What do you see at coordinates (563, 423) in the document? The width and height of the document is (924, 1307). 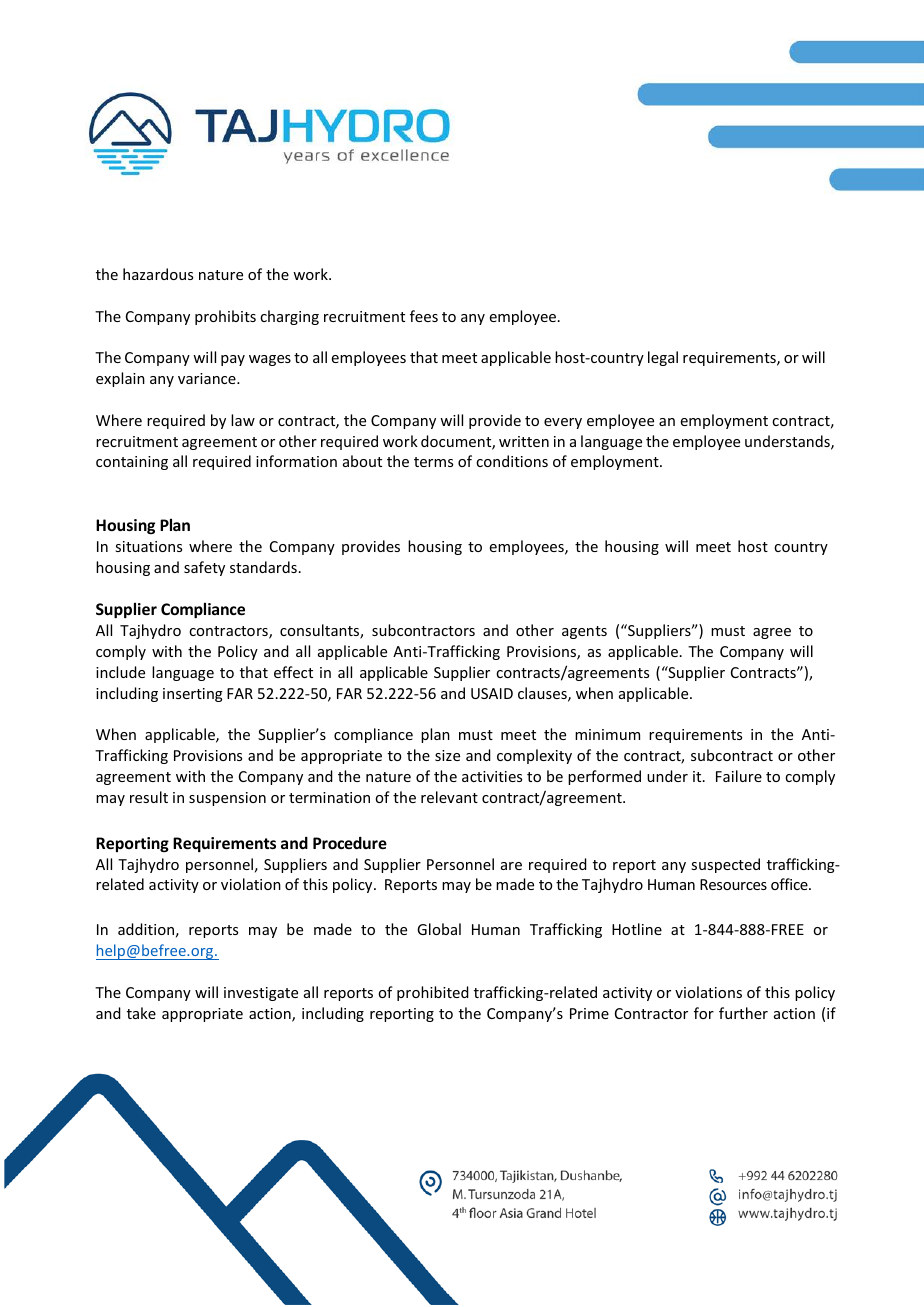 I see `every` at bounding box center [563, 423].
